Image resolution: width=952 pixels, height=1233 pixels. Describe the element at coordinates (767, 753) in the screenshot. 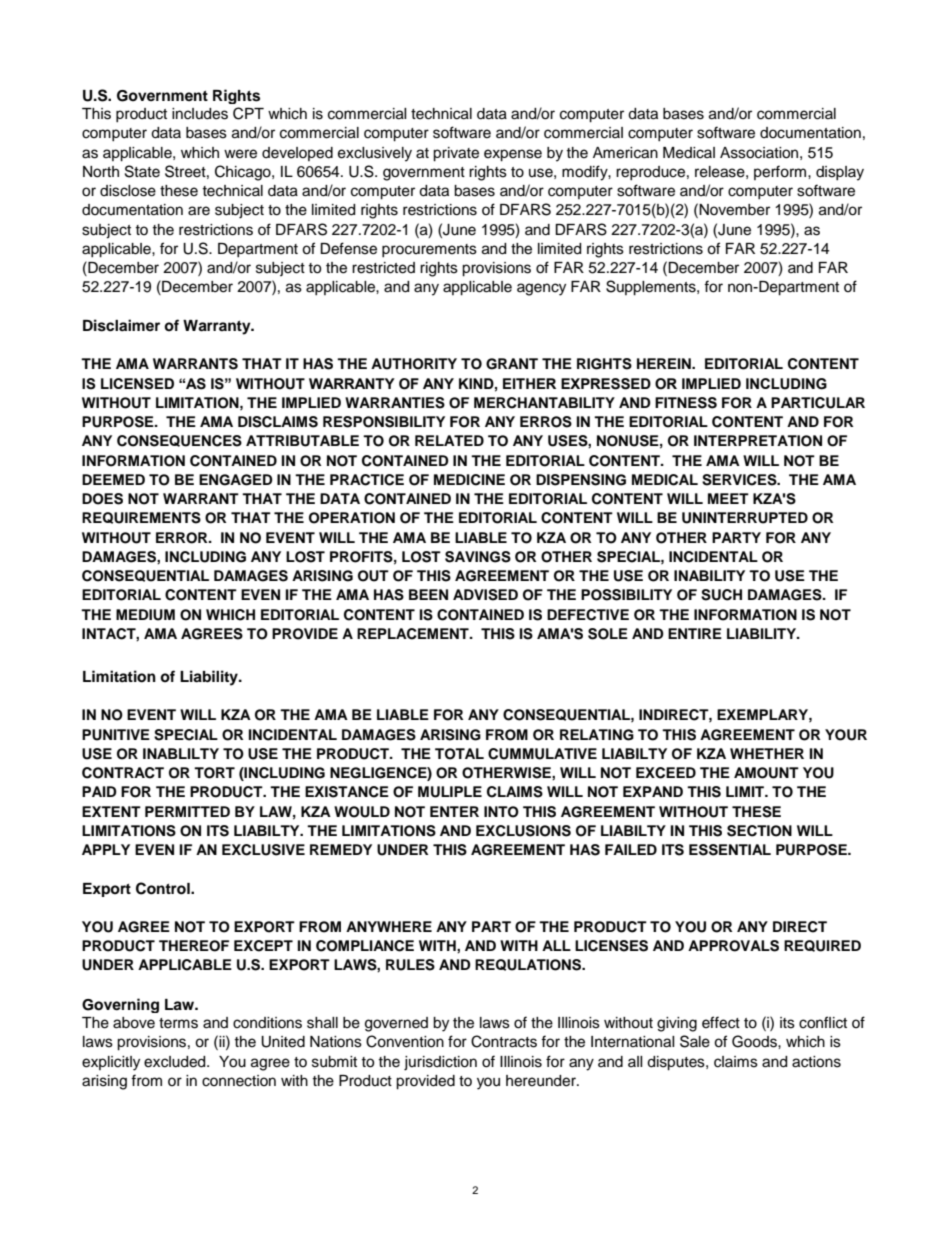

I see `WHETHER` at that location.
